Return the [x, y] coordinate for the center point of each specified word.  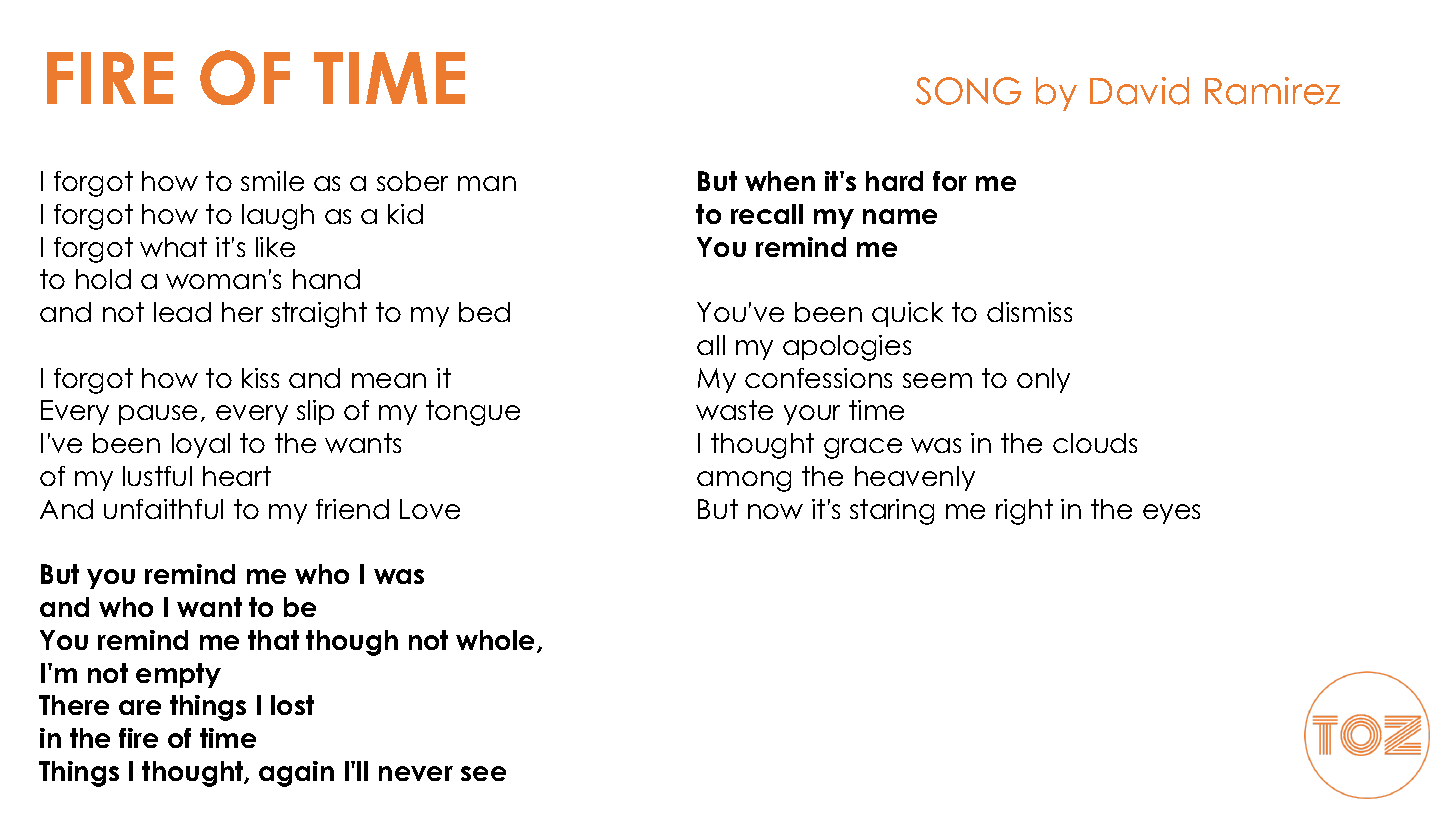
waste [734, 410]
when [780, 181]
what [173, 247]
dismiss [1029, 312]
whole [497, 641]
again [296, 774]
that [273, 640]
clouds [1095, 443]
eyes [1171, 514]
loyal [201, 445]
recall [767, 214]
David [1139, 91]
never [416, 773]
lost [292, 705]
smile [272, 181]
